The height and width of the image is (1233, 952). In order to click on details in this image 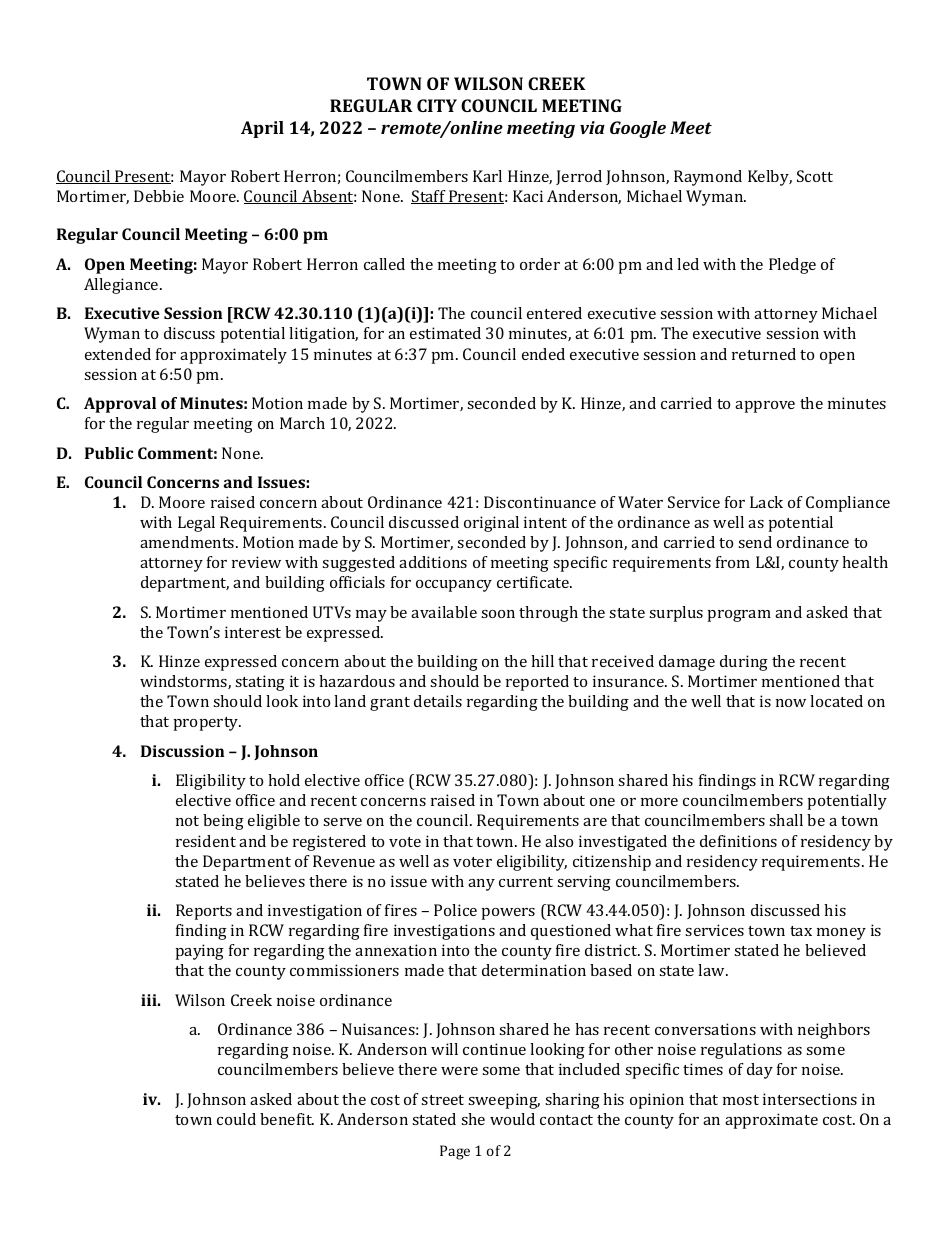, I will do `click(438, 701)`.
